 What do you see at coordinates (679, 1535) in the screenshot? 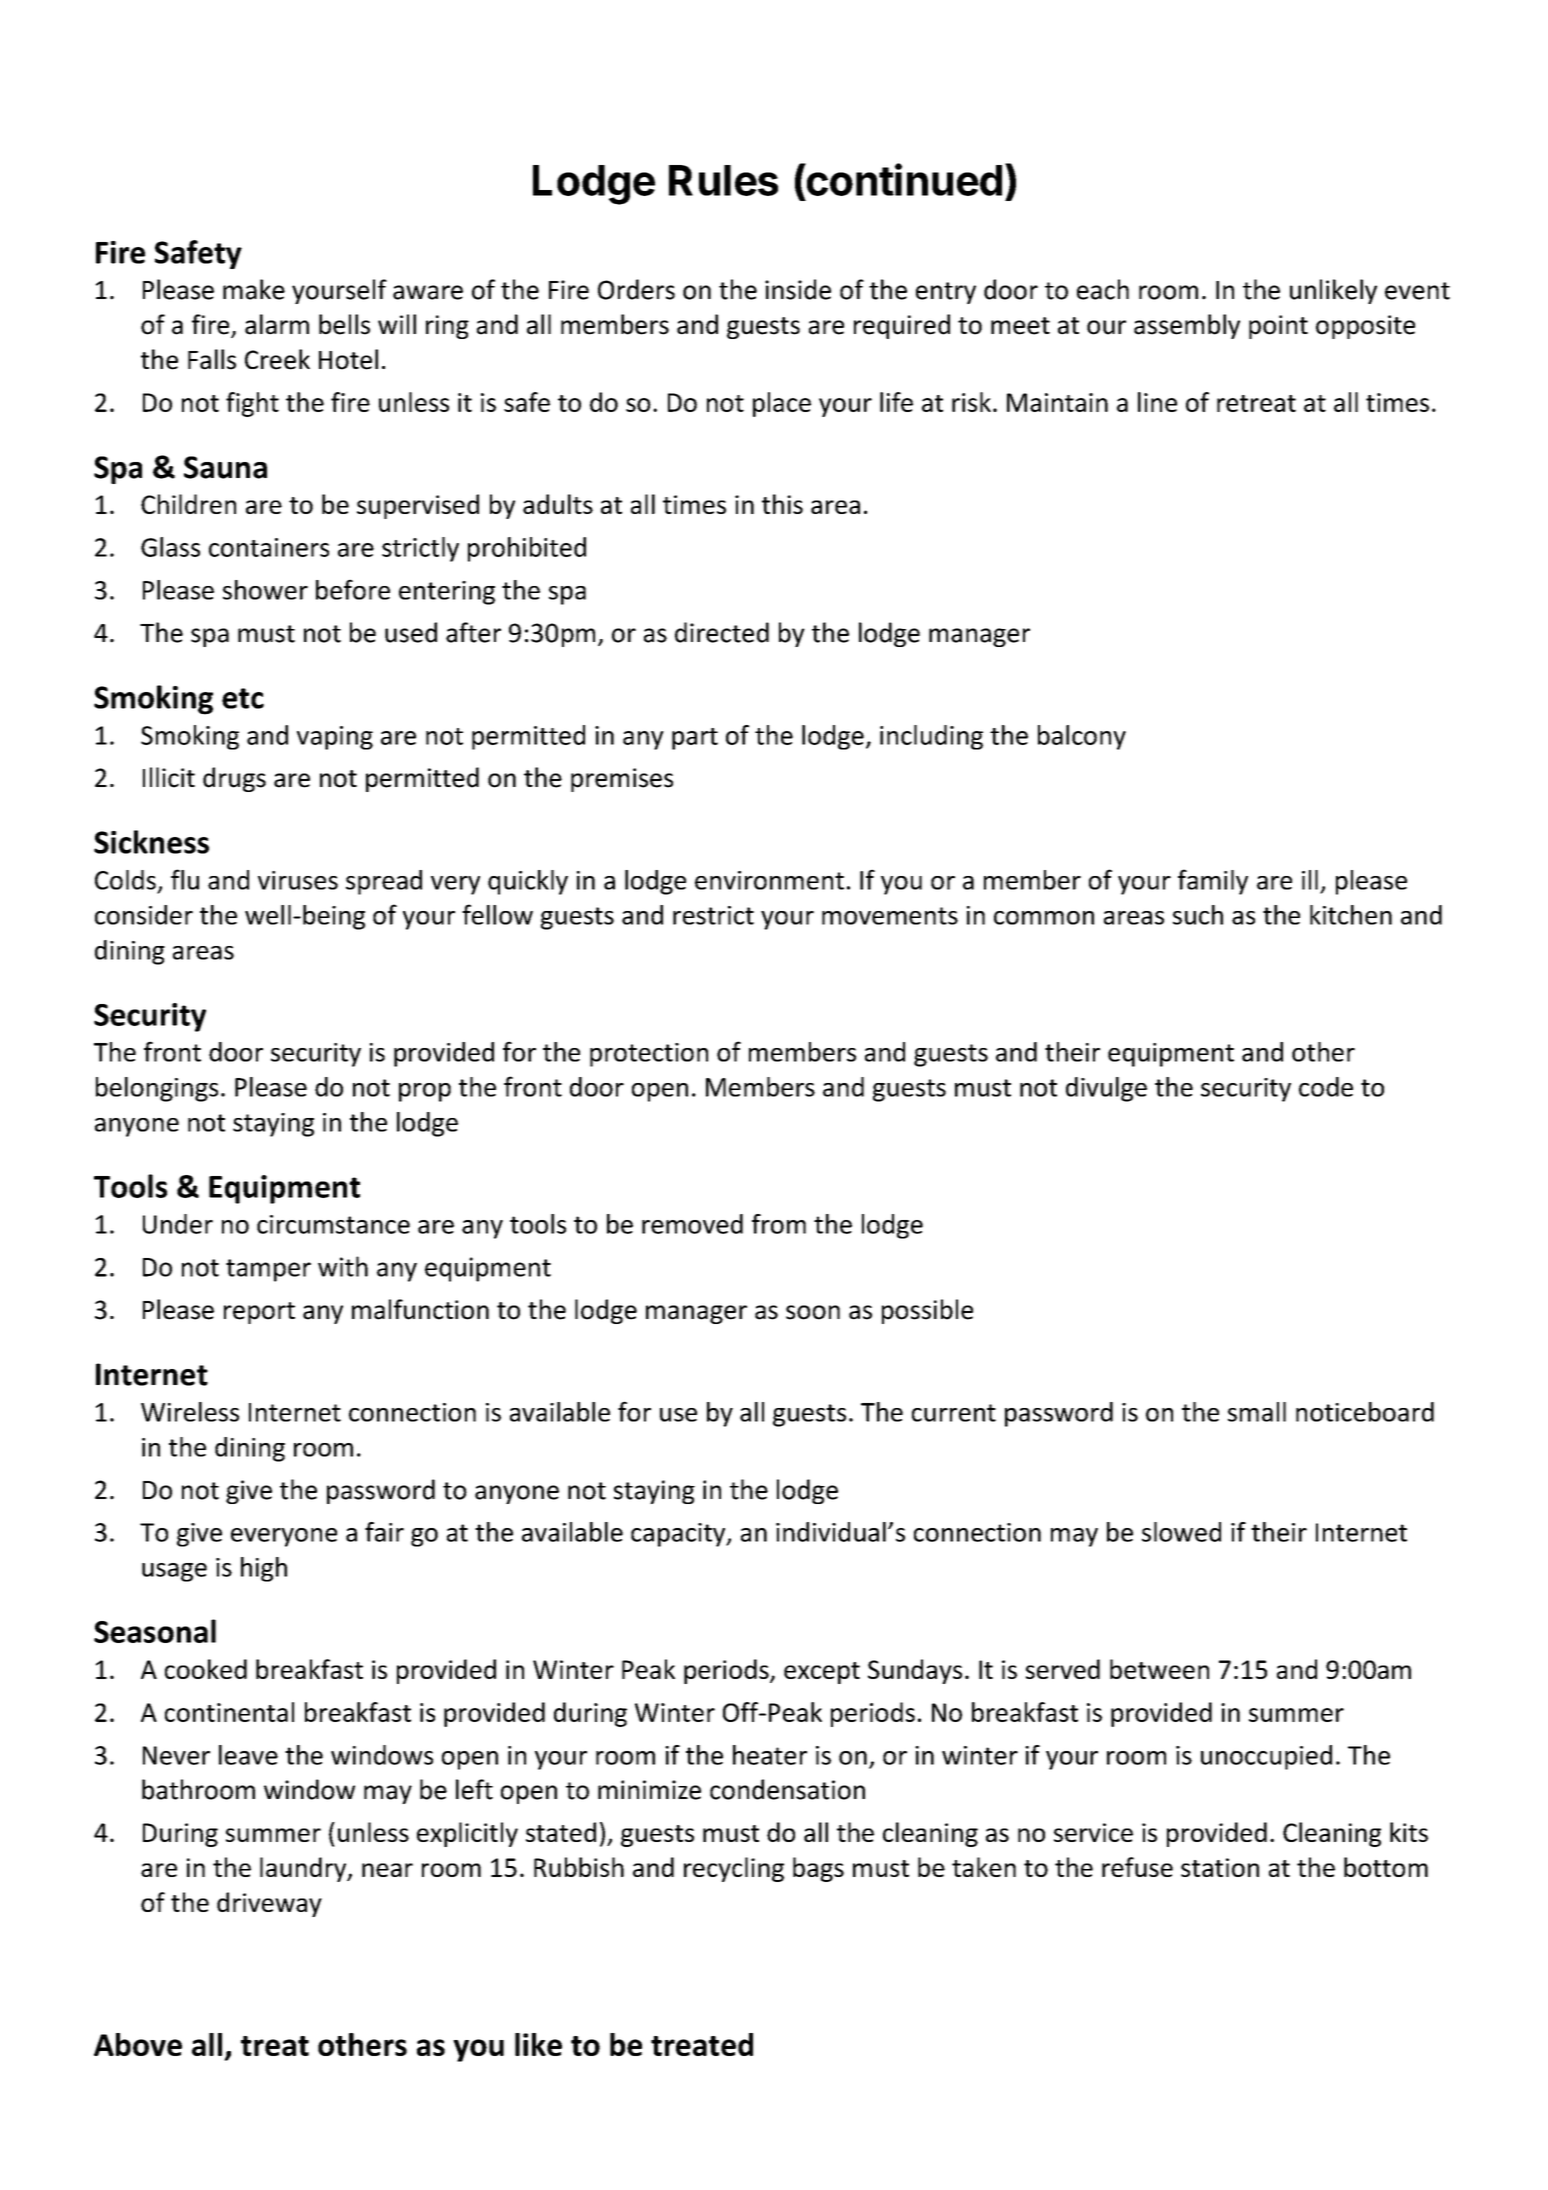
I see `capacity` at bounding box center [679, 1535].
